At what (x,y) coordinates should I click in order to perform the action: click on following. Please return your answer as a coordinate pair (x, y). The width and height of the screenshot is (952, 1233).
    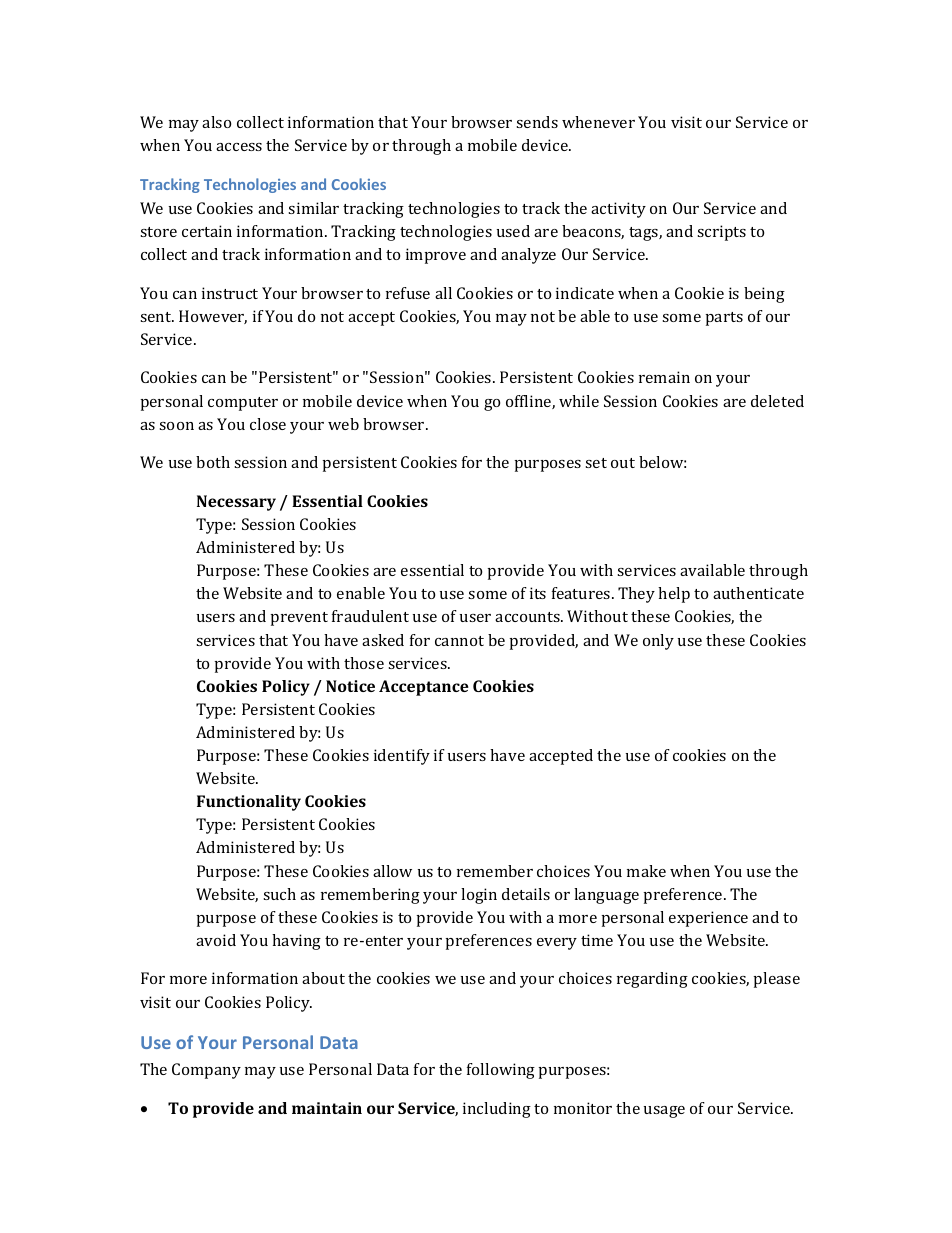
    Looking at the image, I should click on (501, 1071).
